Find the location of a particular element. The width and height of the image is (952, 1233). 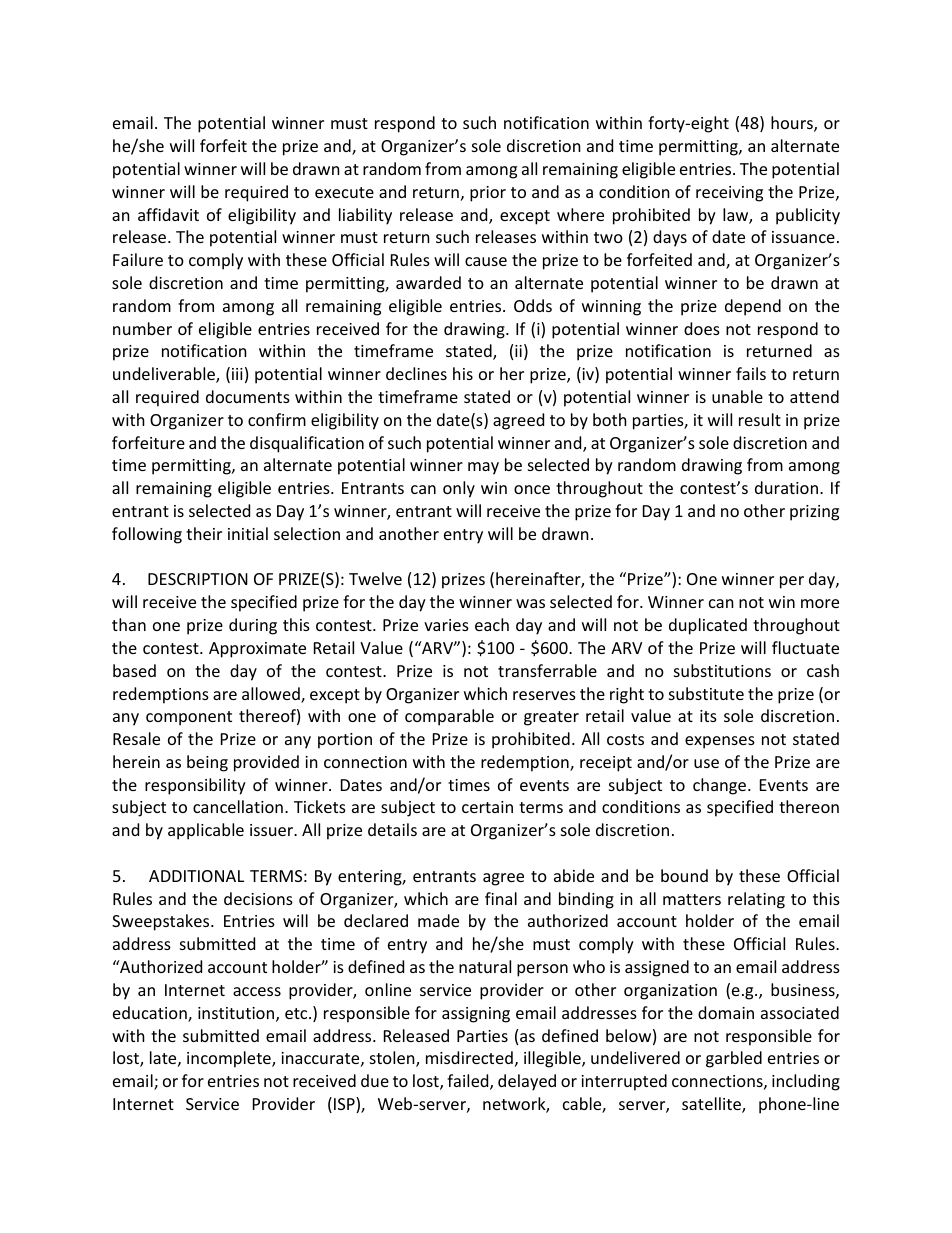

duplicated is located at coordinates (708, 626).
